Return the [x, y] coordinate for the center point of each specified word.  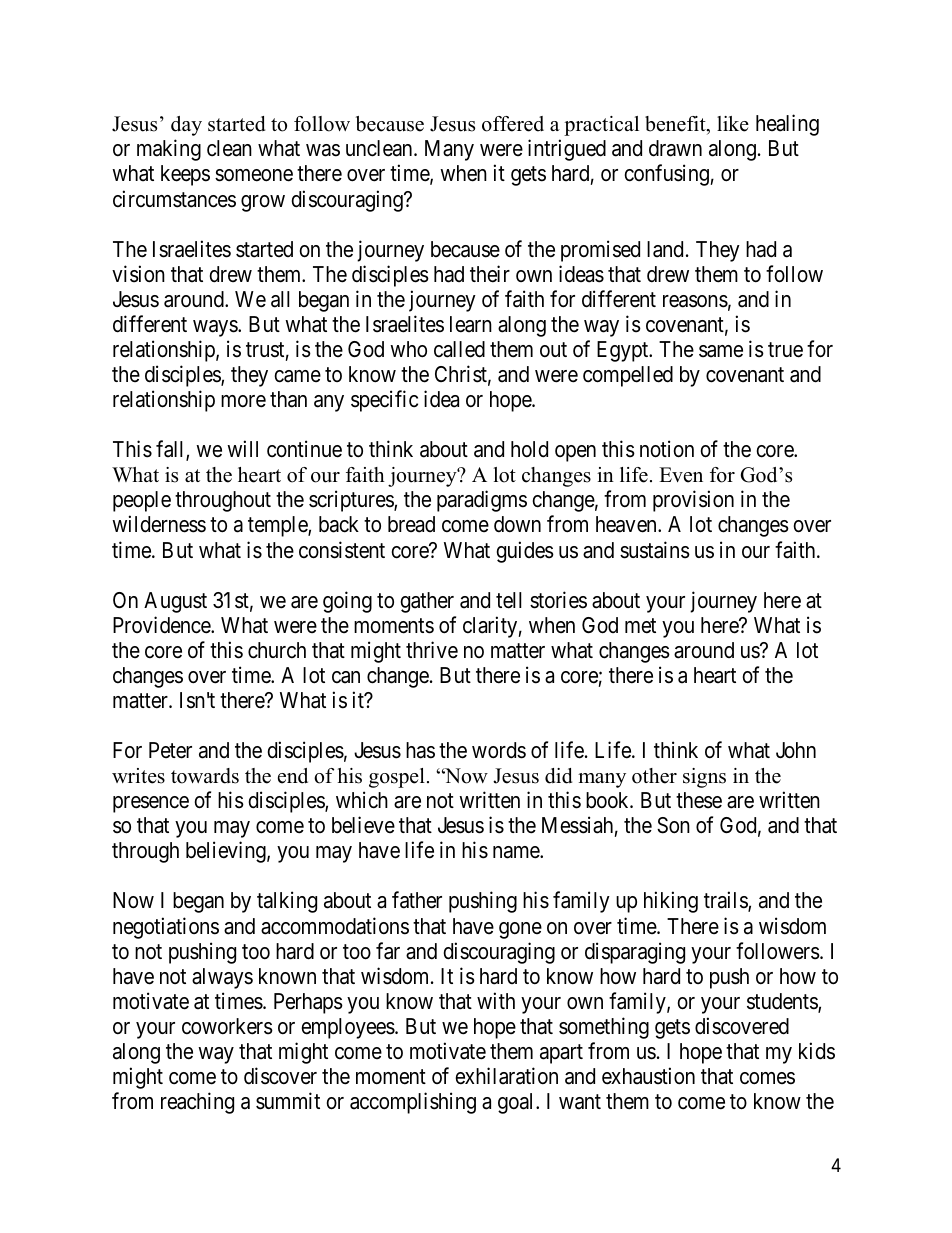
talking [287, 902]
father [417, 900]
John [796, 750]
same [721, 351]
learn [471, 324]
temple [278, 526]
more [243, 401]
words [499, 750]
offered [513, 124]
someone [254, 175]
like [733, 124]
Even [681, 475]
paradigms [482, 501]
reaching [197, 1103]
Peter [170, 750]
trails [726, 902]
